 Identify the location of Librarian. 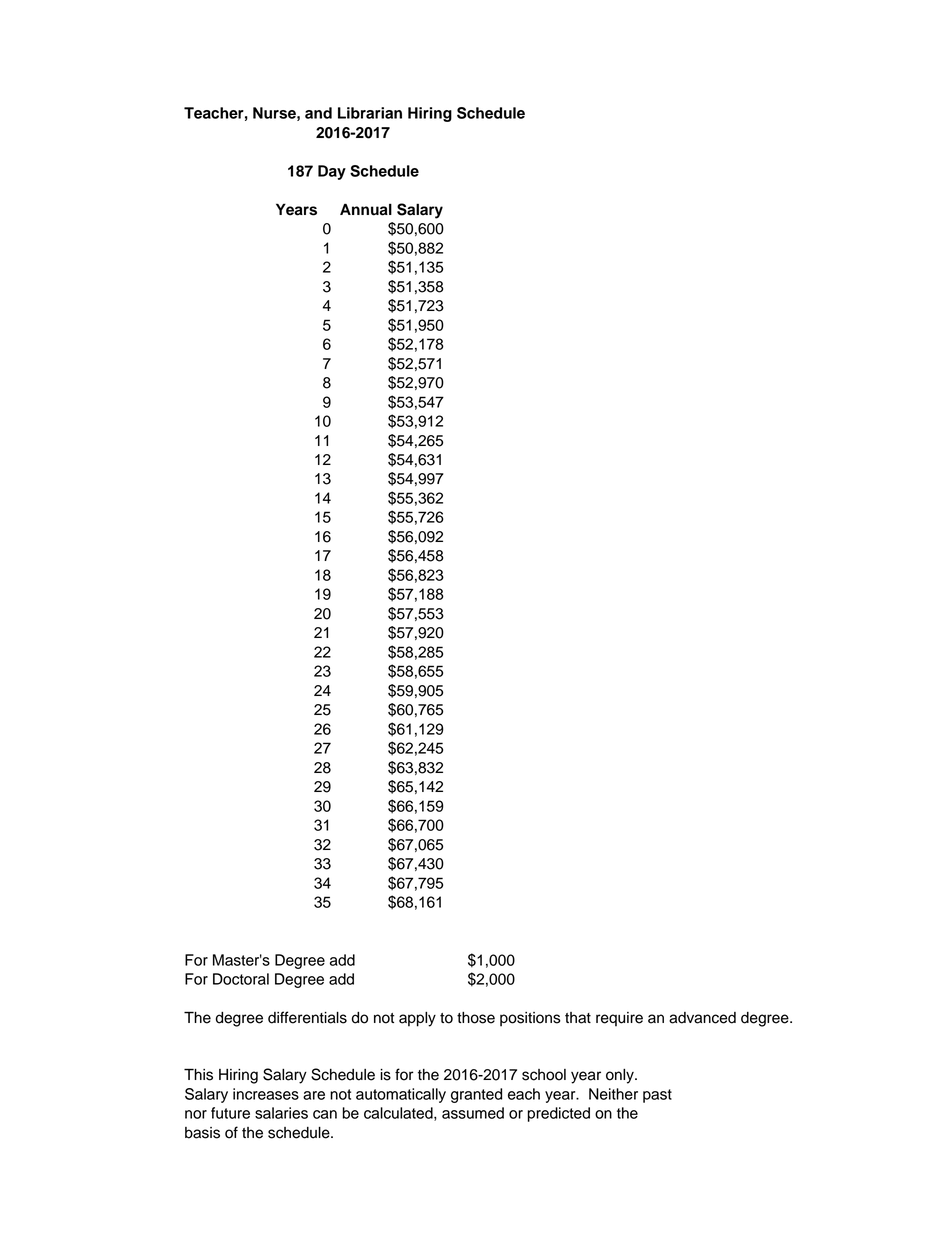
(370, 113).
